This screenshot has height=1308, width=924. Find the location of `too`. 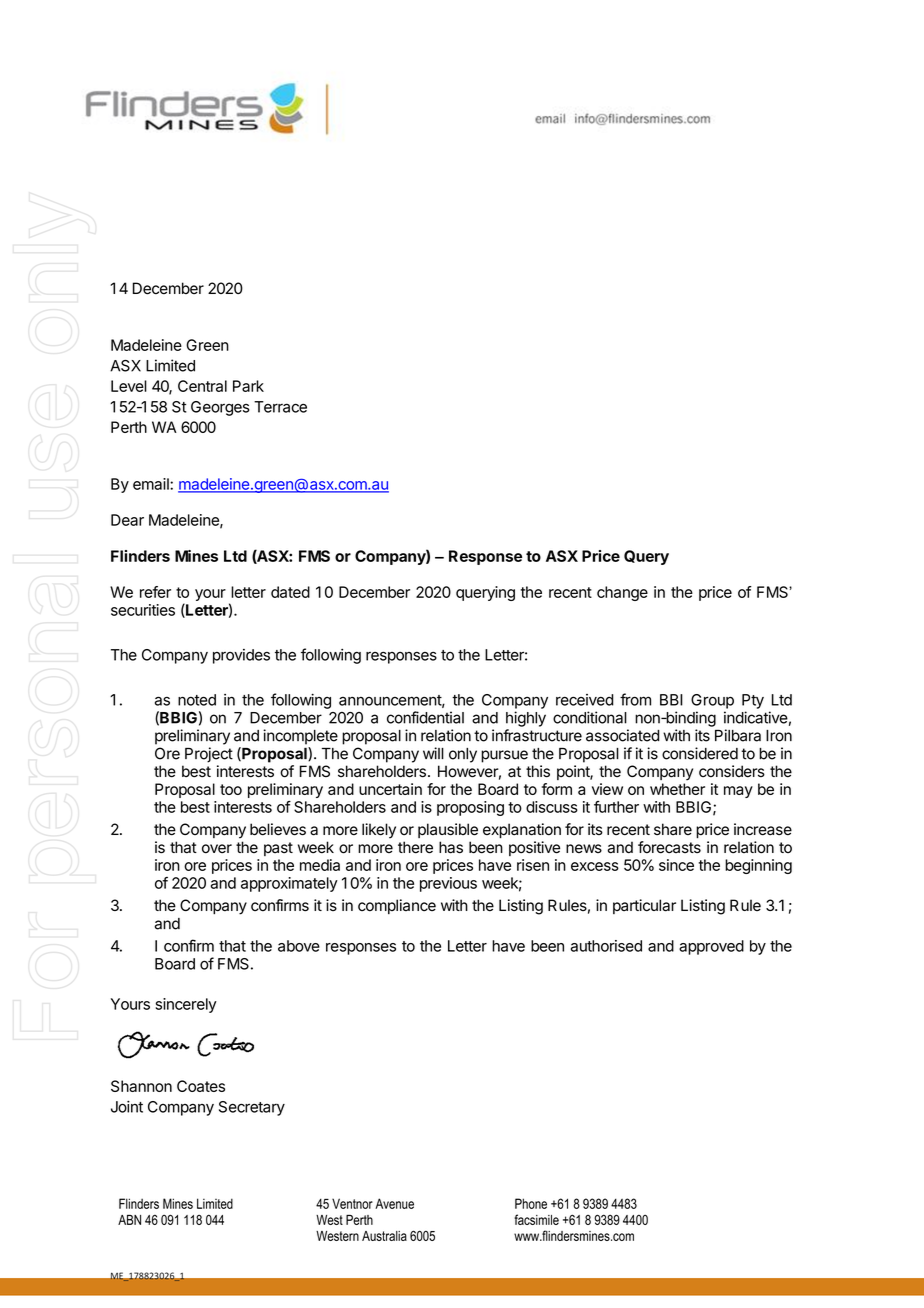

too is located at coordinates (231, 789).
